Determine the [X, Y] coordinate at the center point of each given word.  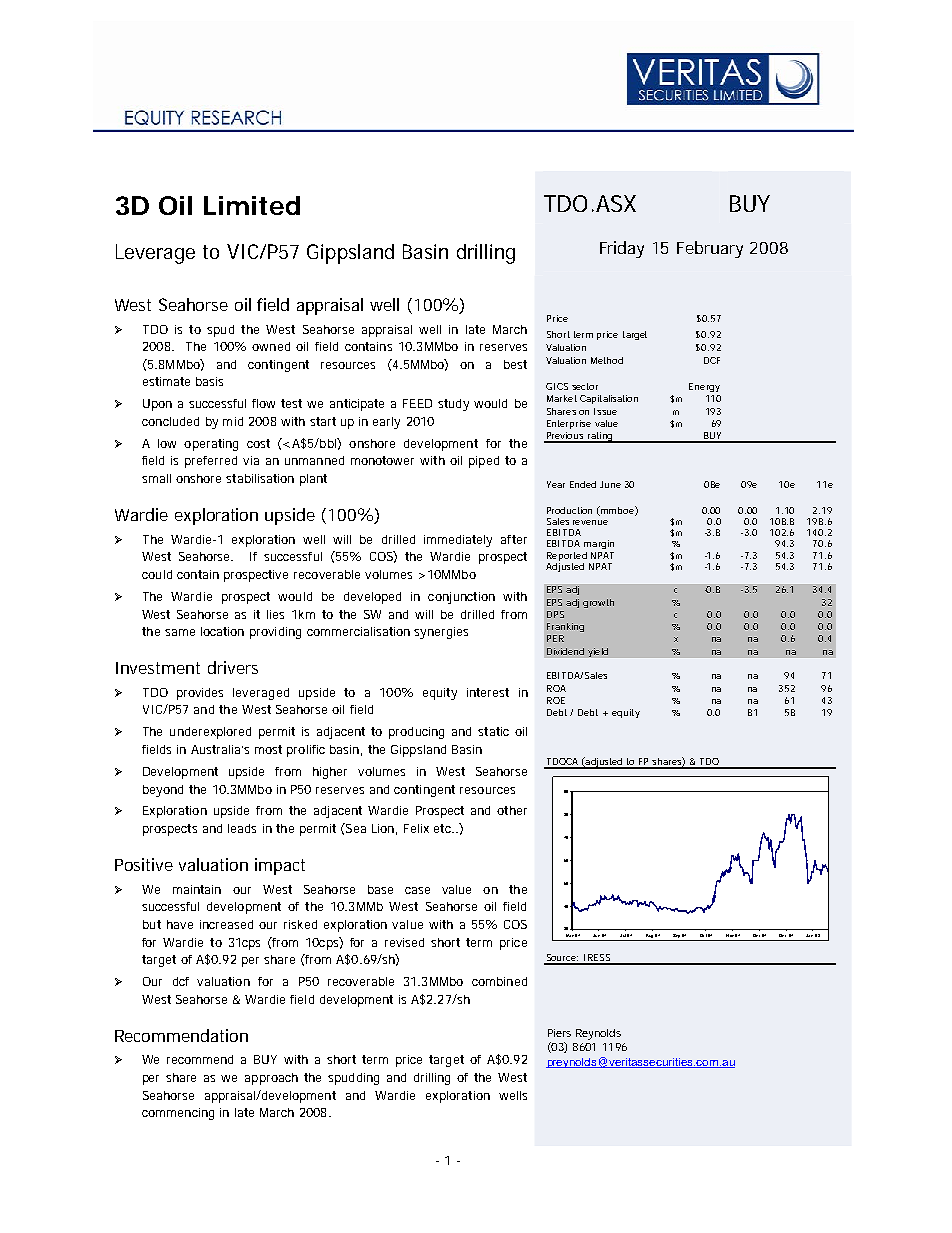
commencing [178, 1114]
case [417, 890]
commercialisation [358, 631]
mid [233, 421]
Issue [605, 411]
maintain [197, 889]
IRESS [598, 959]
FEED [417, 403]
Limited [252, 205]
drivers [233, 667]
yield [598, 652]
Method [607, 360]
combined [499, 981]
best [515, 364]
